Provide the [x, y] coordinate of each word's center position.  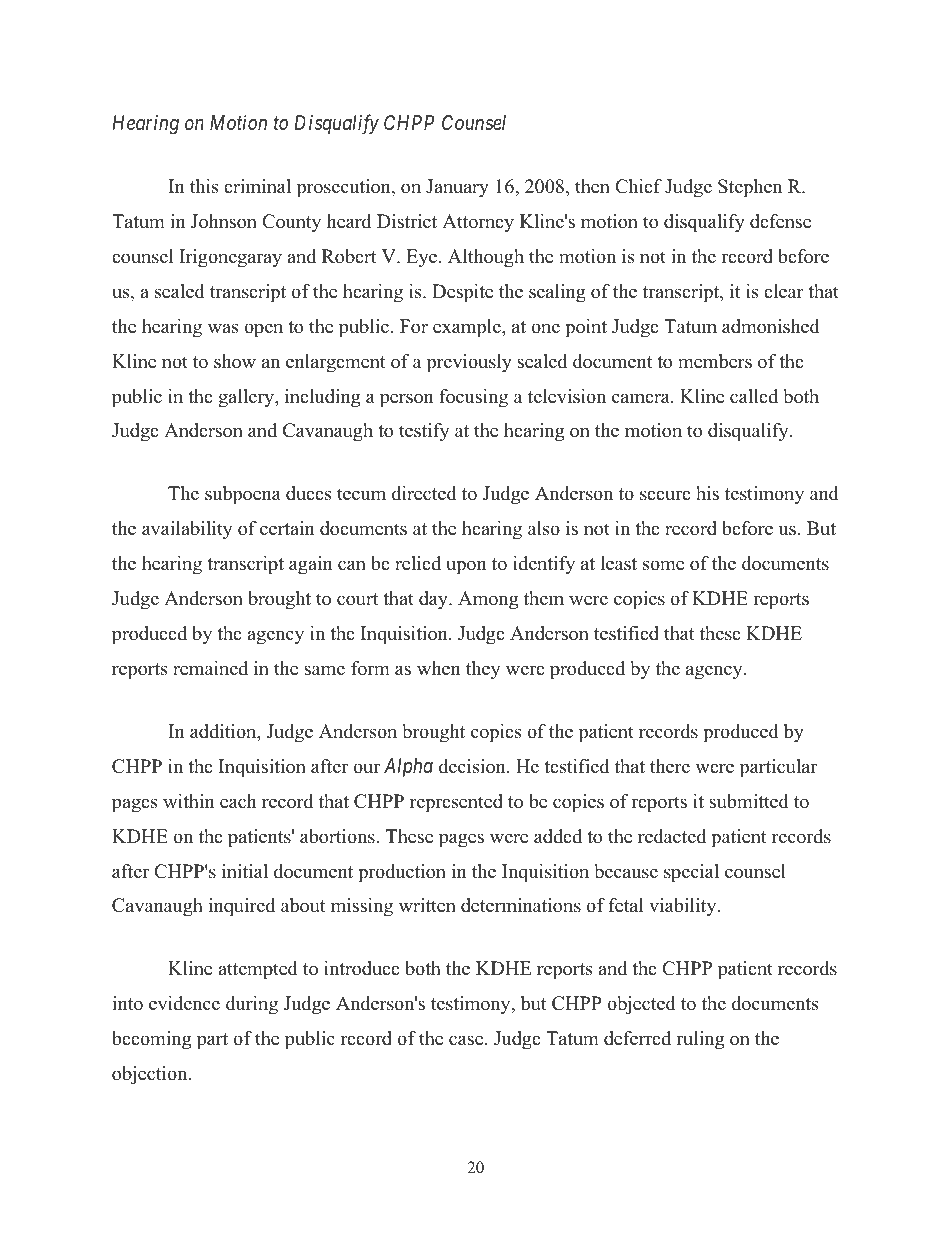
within [189, 801]
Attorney [478, 223]
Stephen [750, 188]
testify [424, 432]
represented [456, 803]
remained [210, 668]
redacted [672, 836]
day [434, 600]
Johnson [224, 221]
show [235, 361]
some [663, 565]
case [467, 1040]
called [754, 396]
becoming [151, 1040]
